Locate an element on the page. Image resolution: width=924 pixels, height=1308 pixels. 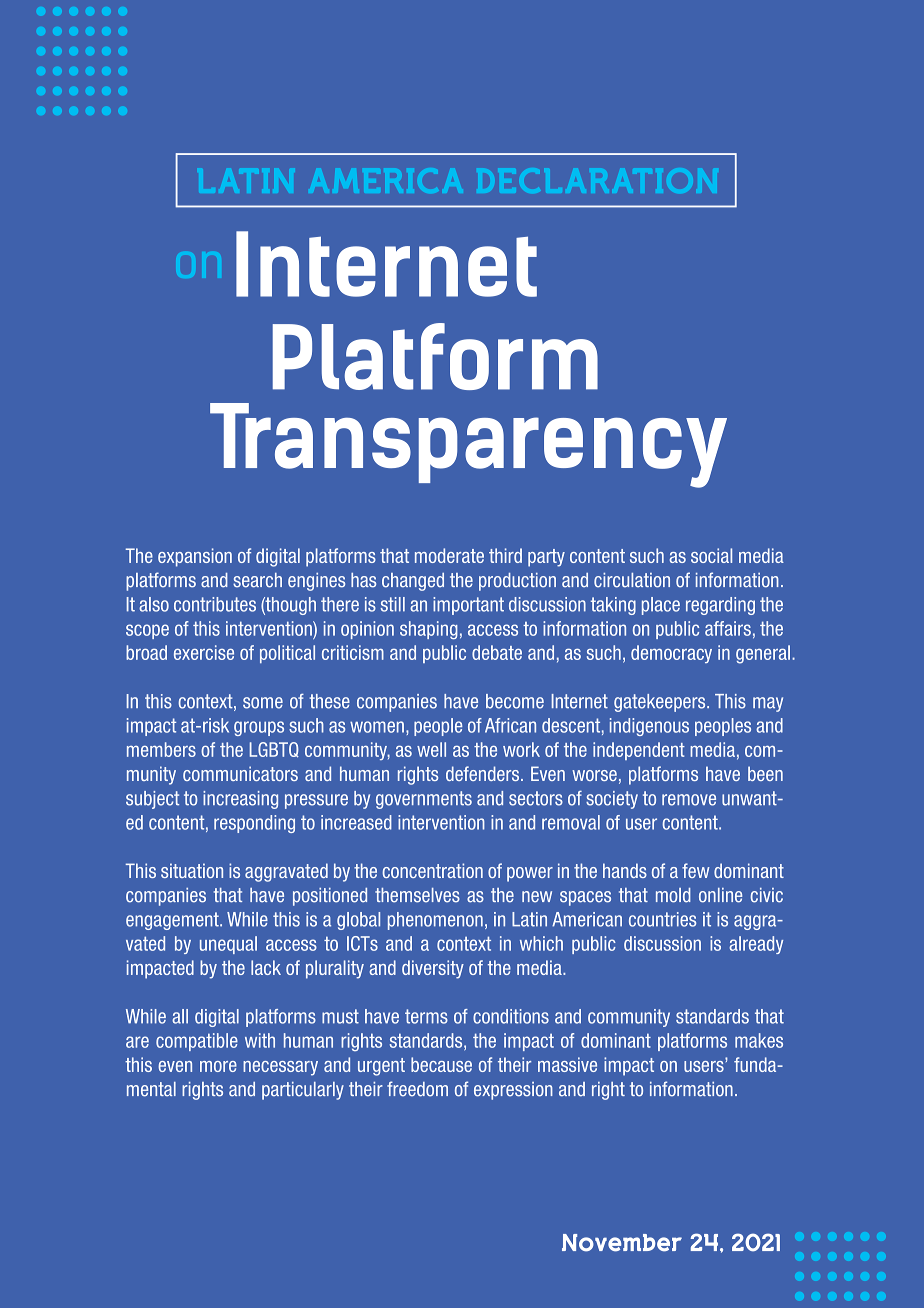
social is located at coordinates (711, 555).
